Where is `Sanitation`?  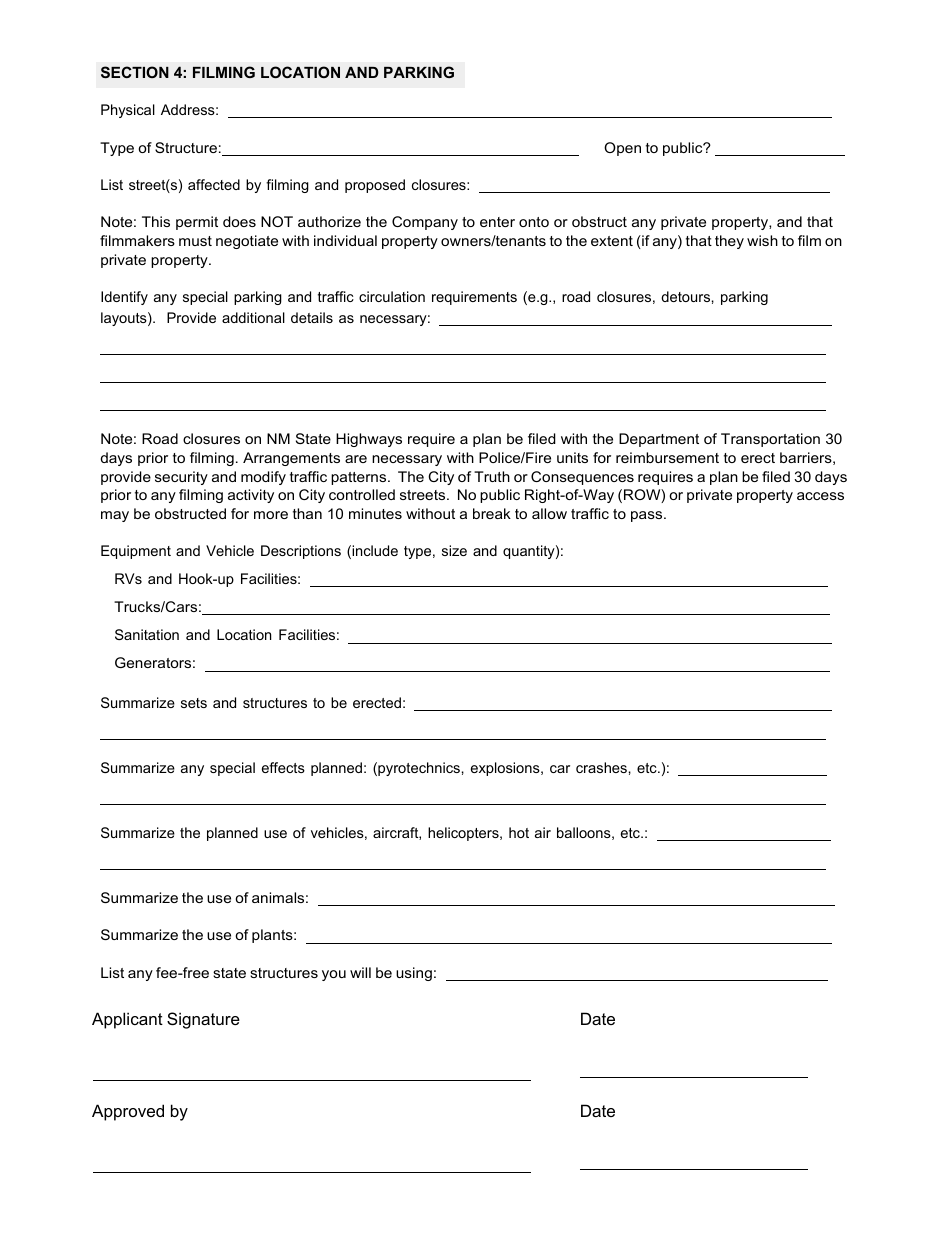
Sanitation is located at coordinates (147, 634).
